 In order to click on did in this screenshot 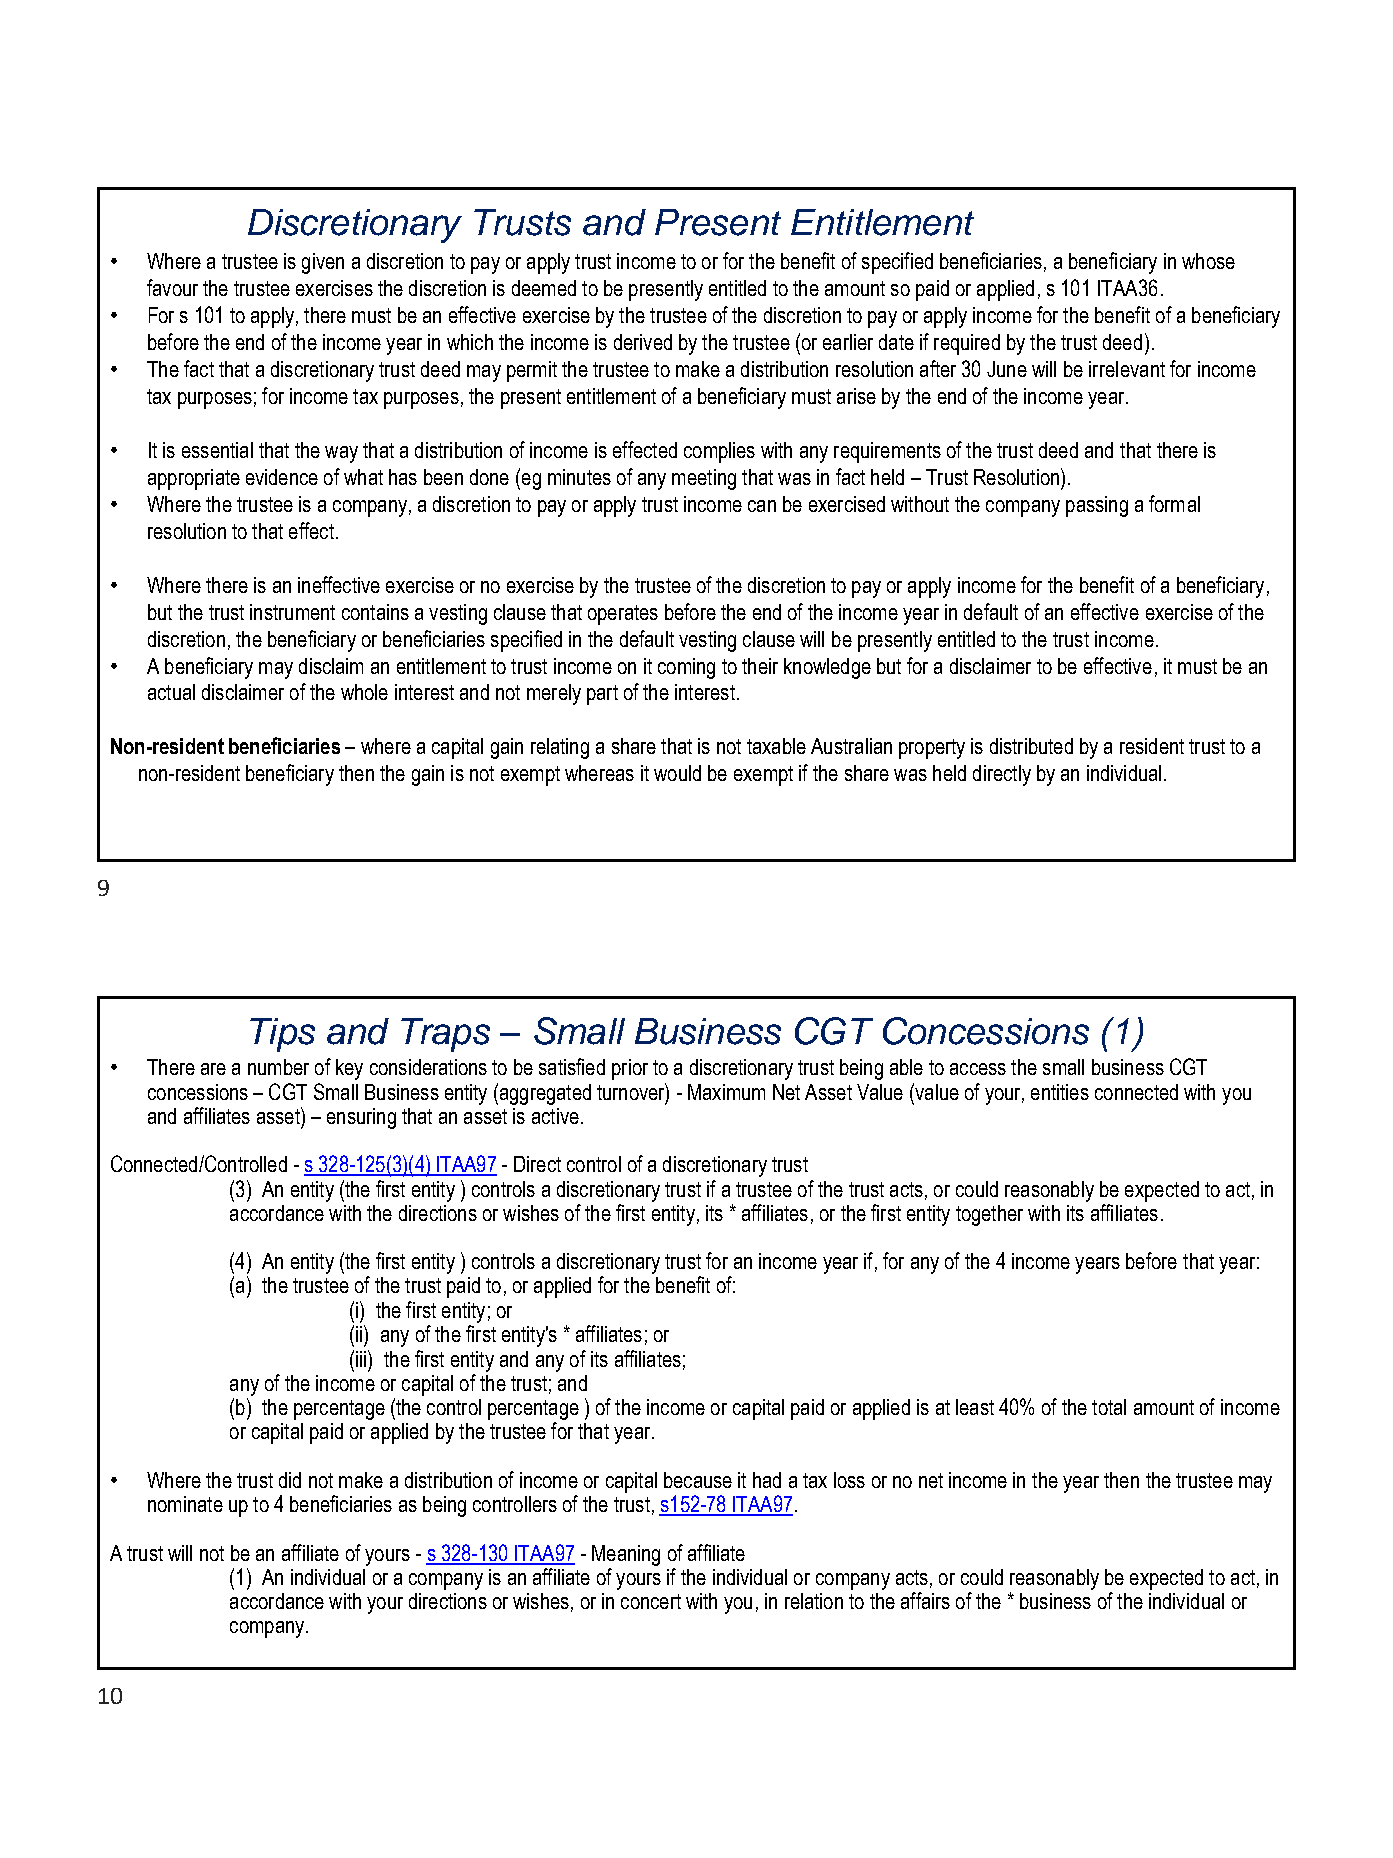, I will do `click(290, 1480)`.
